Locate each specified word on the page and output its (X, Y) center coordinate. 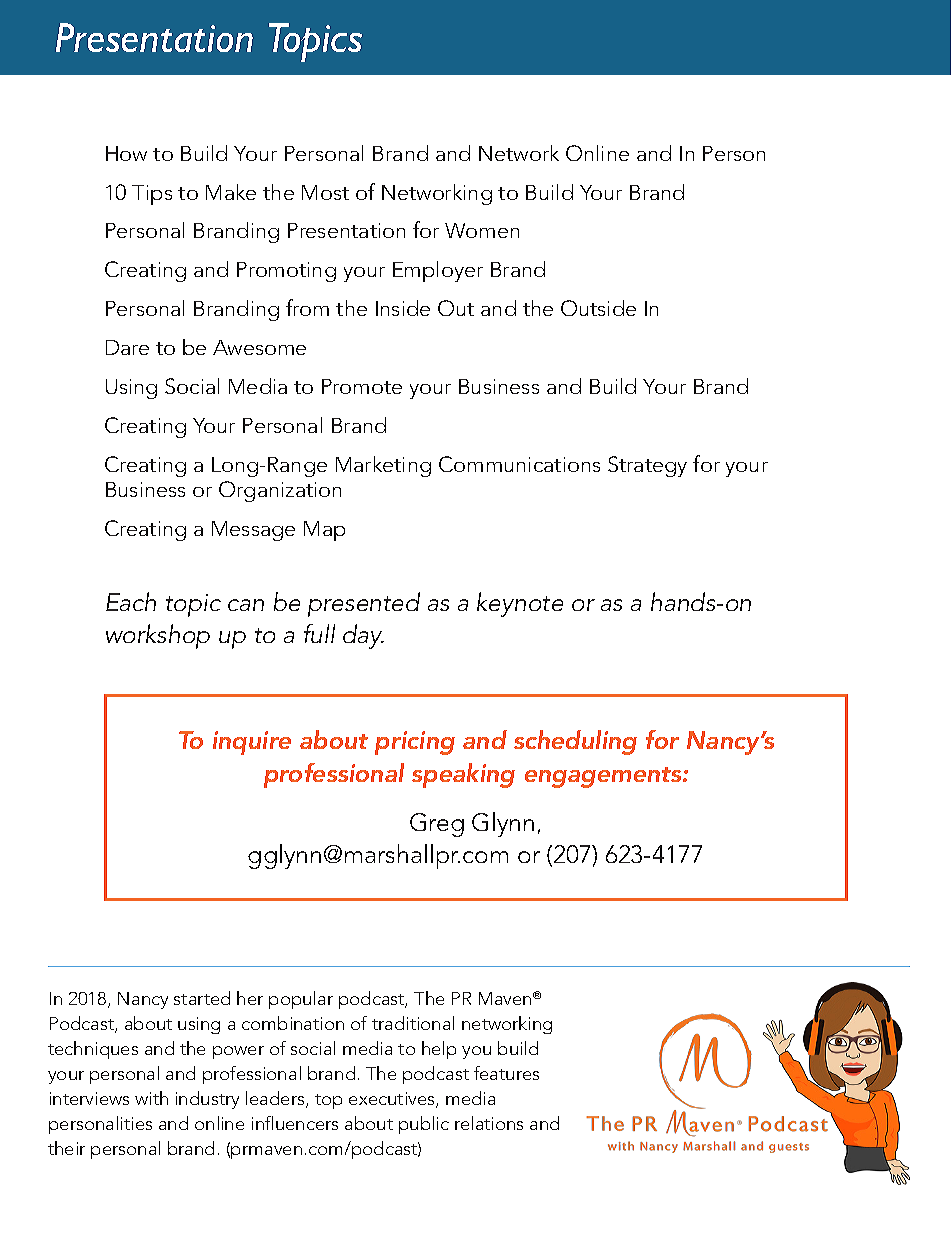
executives (393, 1100)
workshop (158, 636)
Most (325, 192)
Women (482, 230)
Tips (152, 195)
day (363, 636)
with (151, 1098)
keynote (520, 604)
